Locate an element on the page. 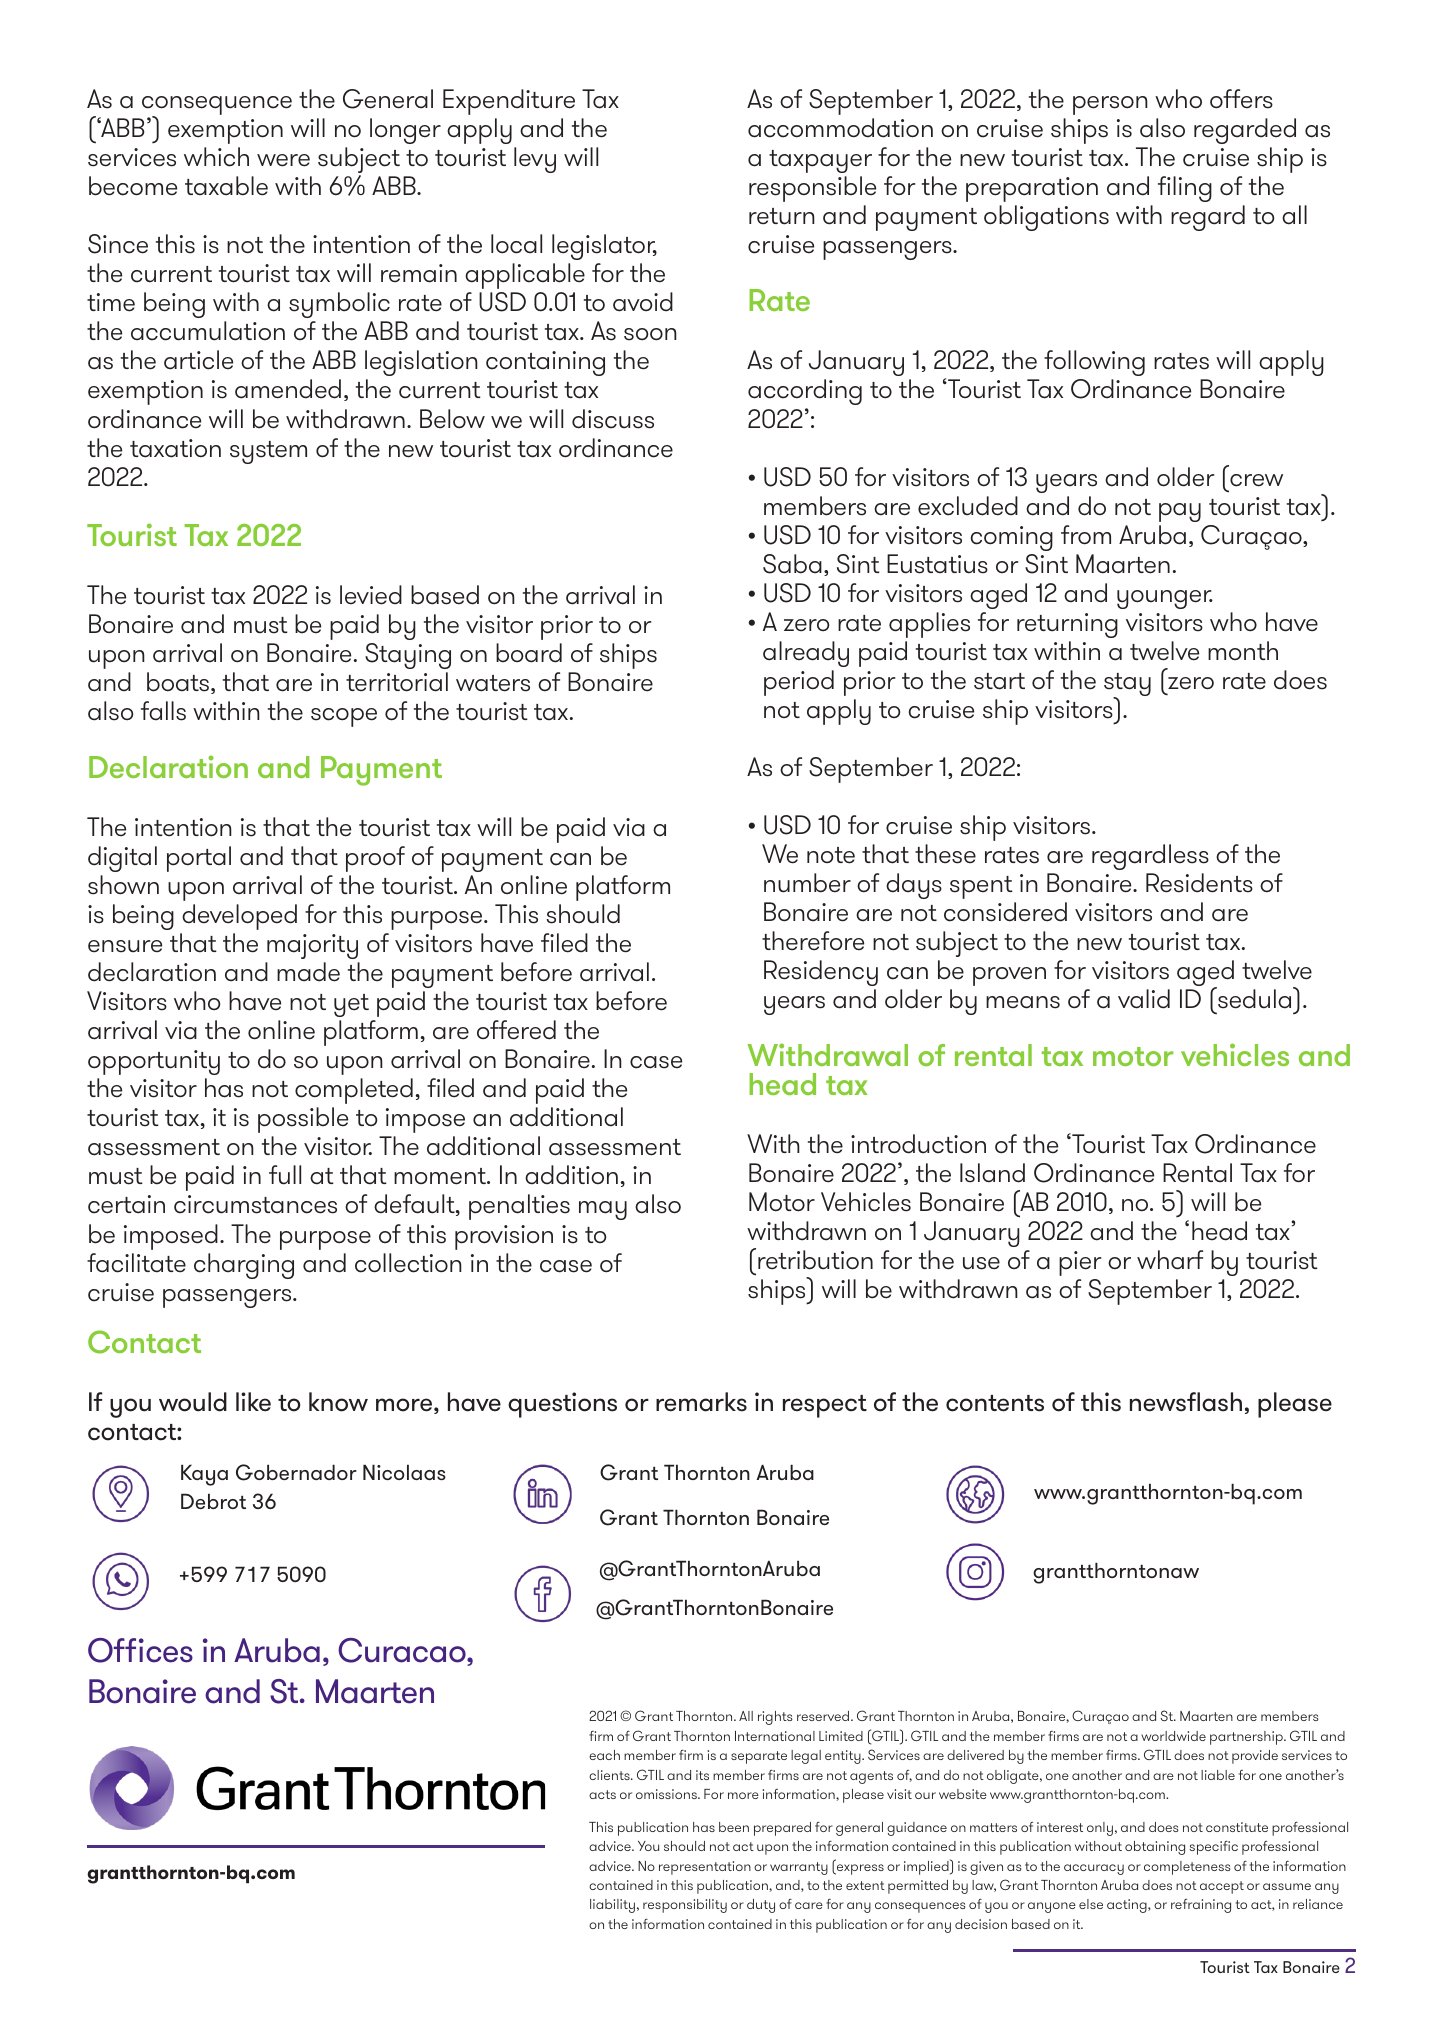 The width and height of the image is (1440, 2036). offered is located at coordinates (516, 1030).
